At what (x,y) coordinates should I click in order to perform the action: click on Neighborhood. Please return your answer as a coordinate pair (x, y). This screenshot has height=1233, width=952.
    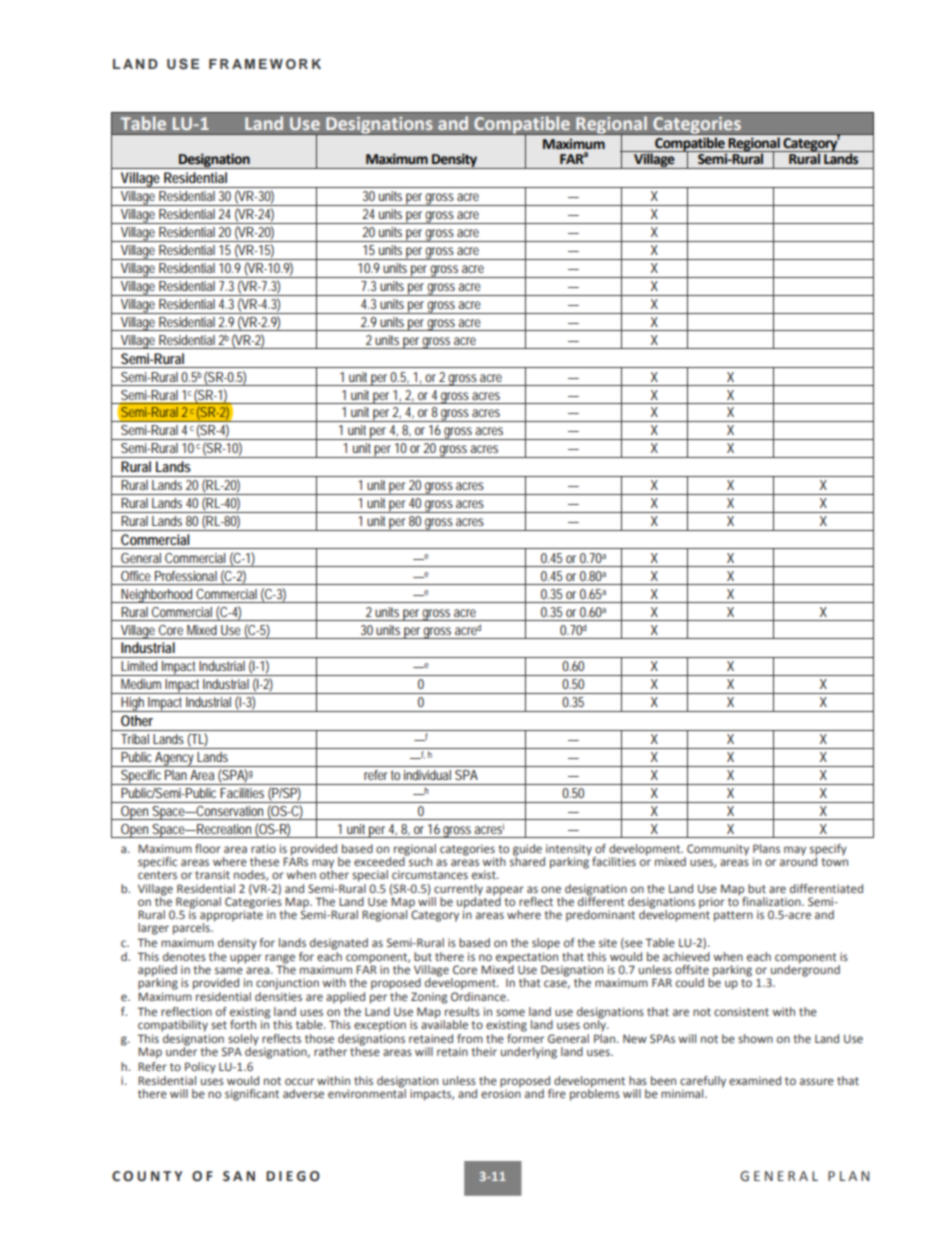
    Looking at the image, I should click on (158, 596).
